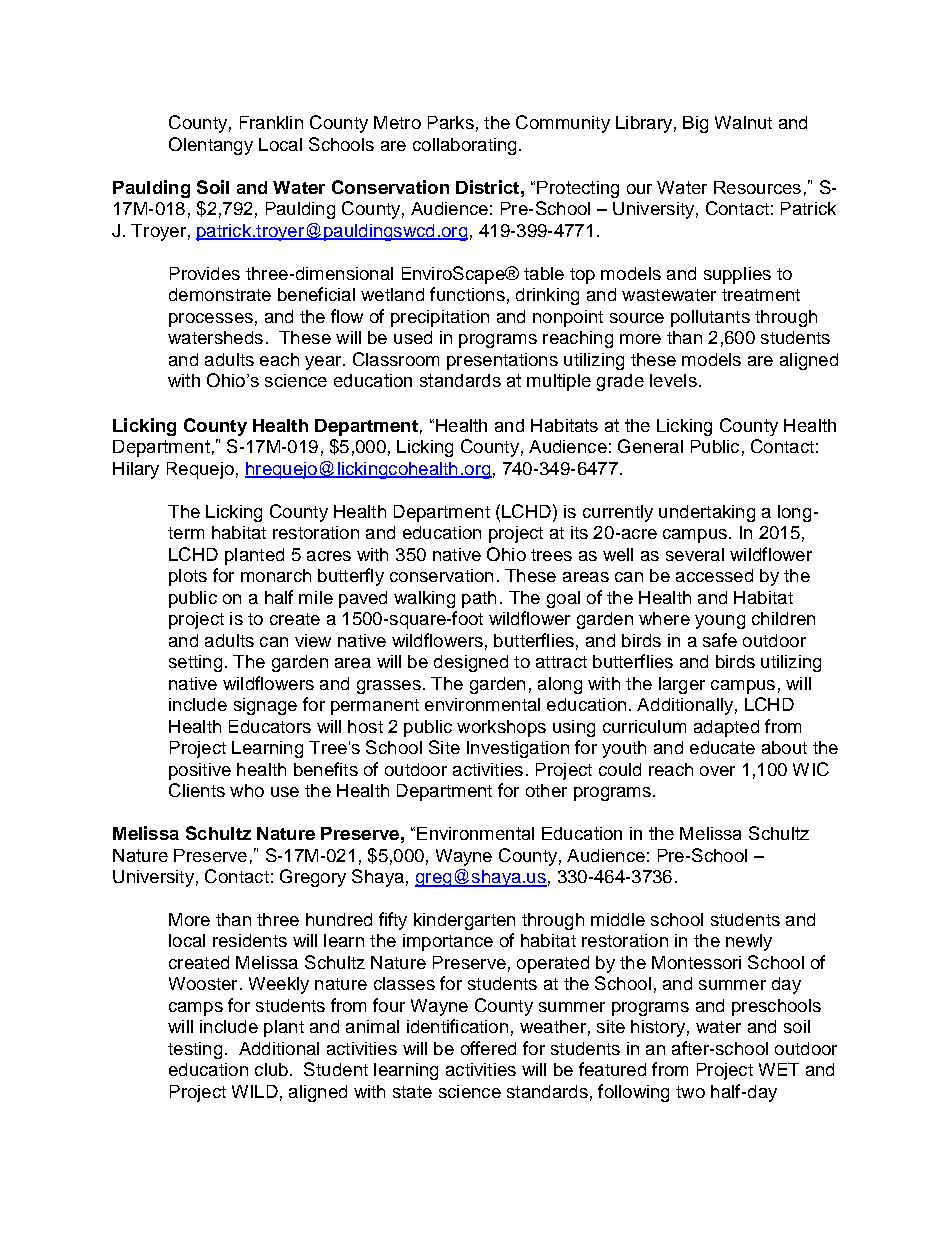  Describe the element at coordinates (488, 1048) in the image. I see `offered` at that location.
